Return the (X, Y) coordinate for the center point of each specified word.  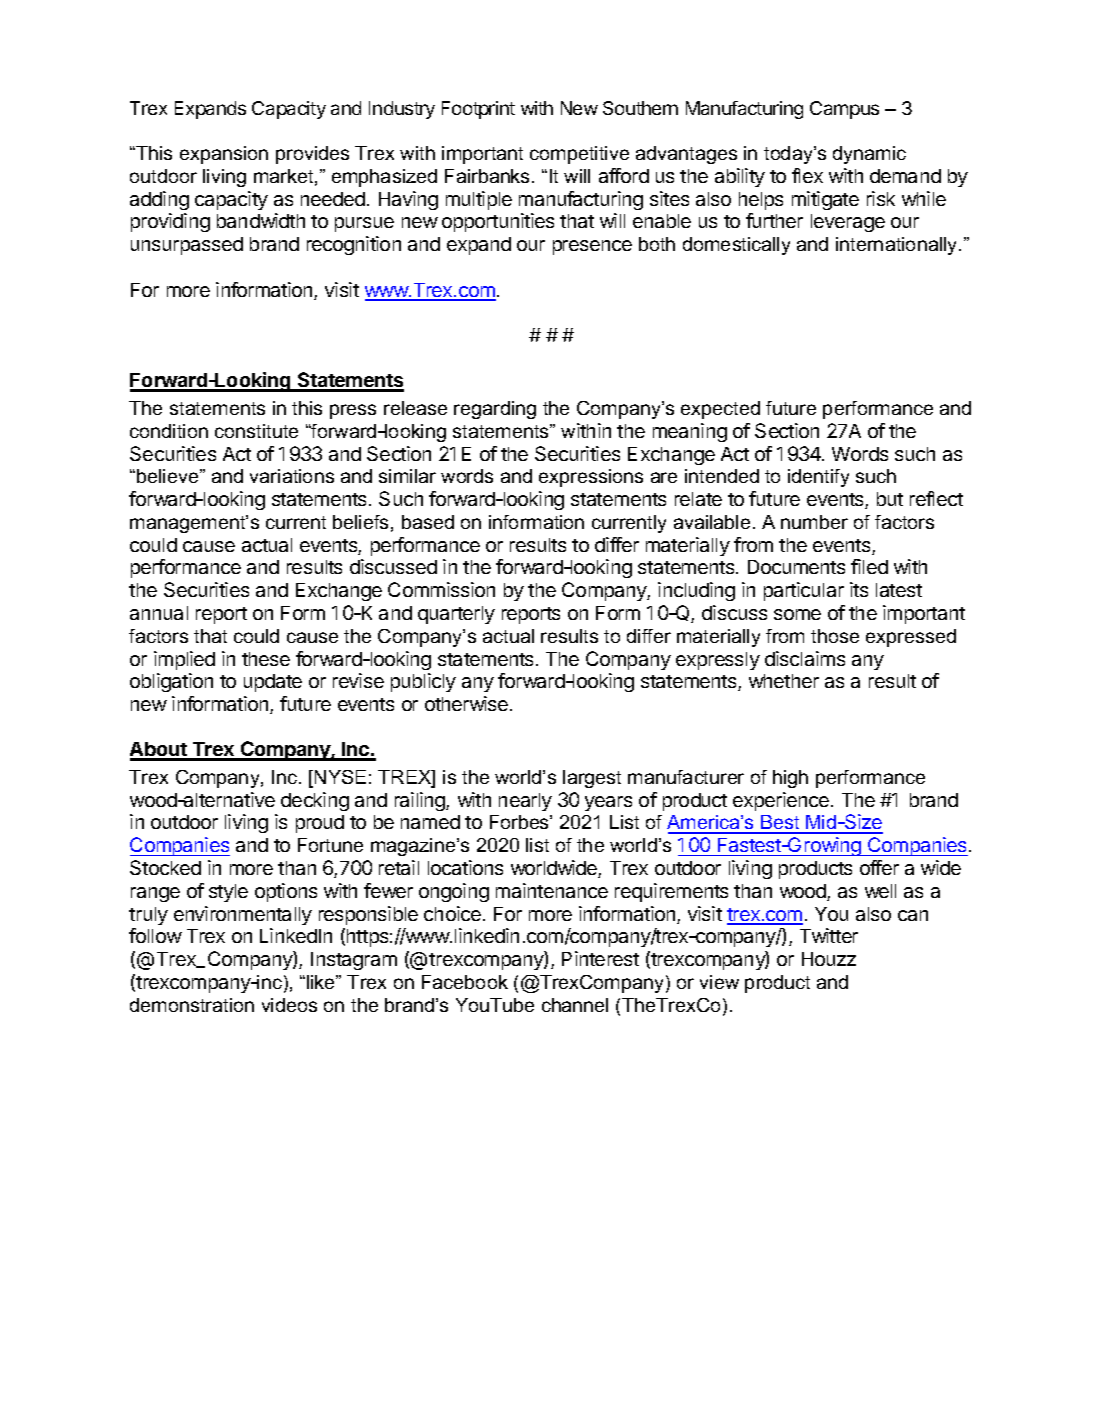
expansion (224, 155)
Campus (844, 110)
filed (869, 566)
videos (289, 1005)
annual (159, 613)
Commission (441, 589)
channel (575, 1005)
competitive (579, 155)
